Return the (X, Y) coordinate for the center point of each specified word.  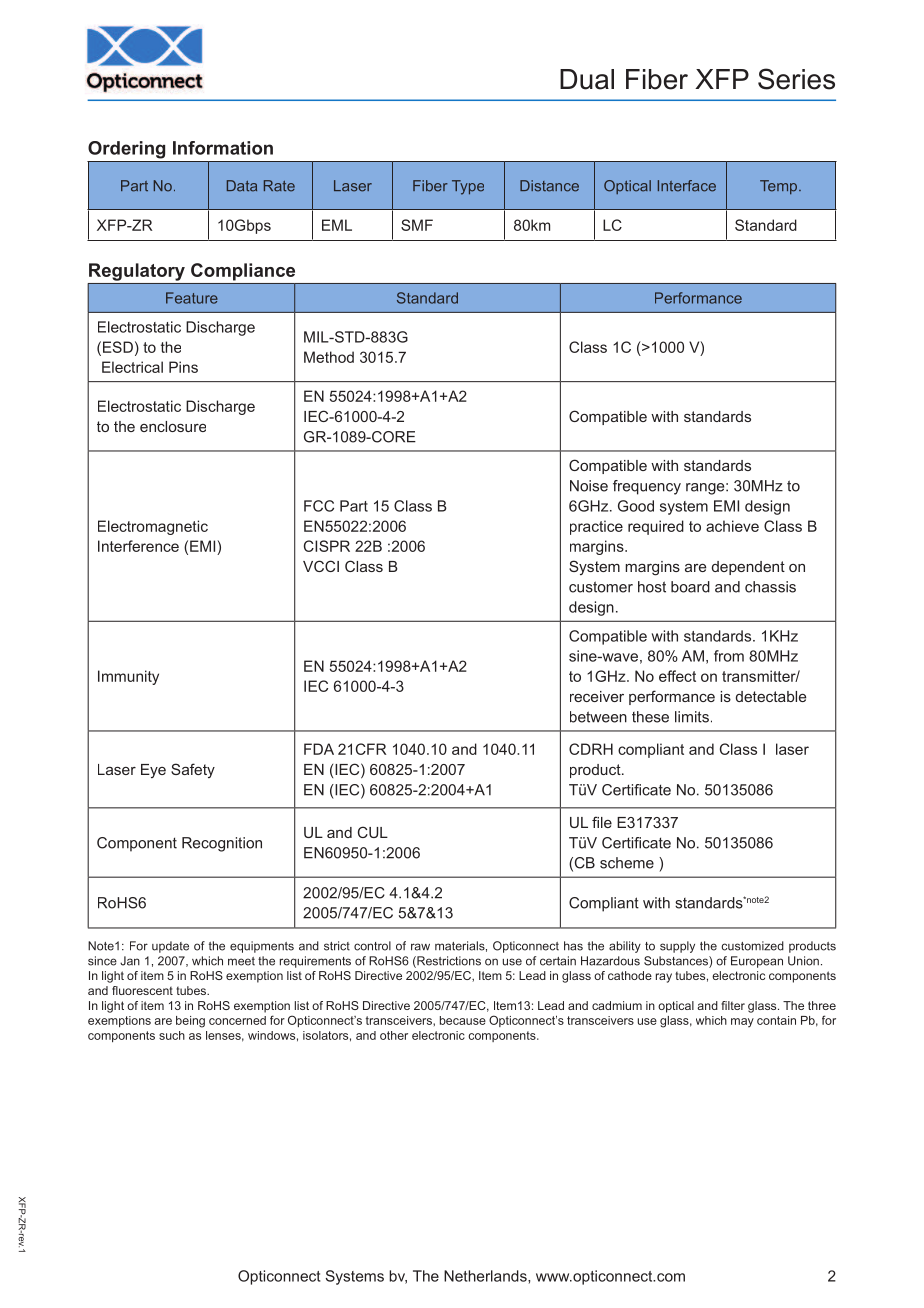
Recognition (222, 844)
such (172, 1035)
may (742, 1023)
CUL (373, 832)
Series (796, 79)
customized (753, 946)
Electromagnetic (153, 527)
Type (468, 187)
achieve (732, 526)
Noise (589, 486)
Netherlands (486, 1276)
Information (223, 148)
